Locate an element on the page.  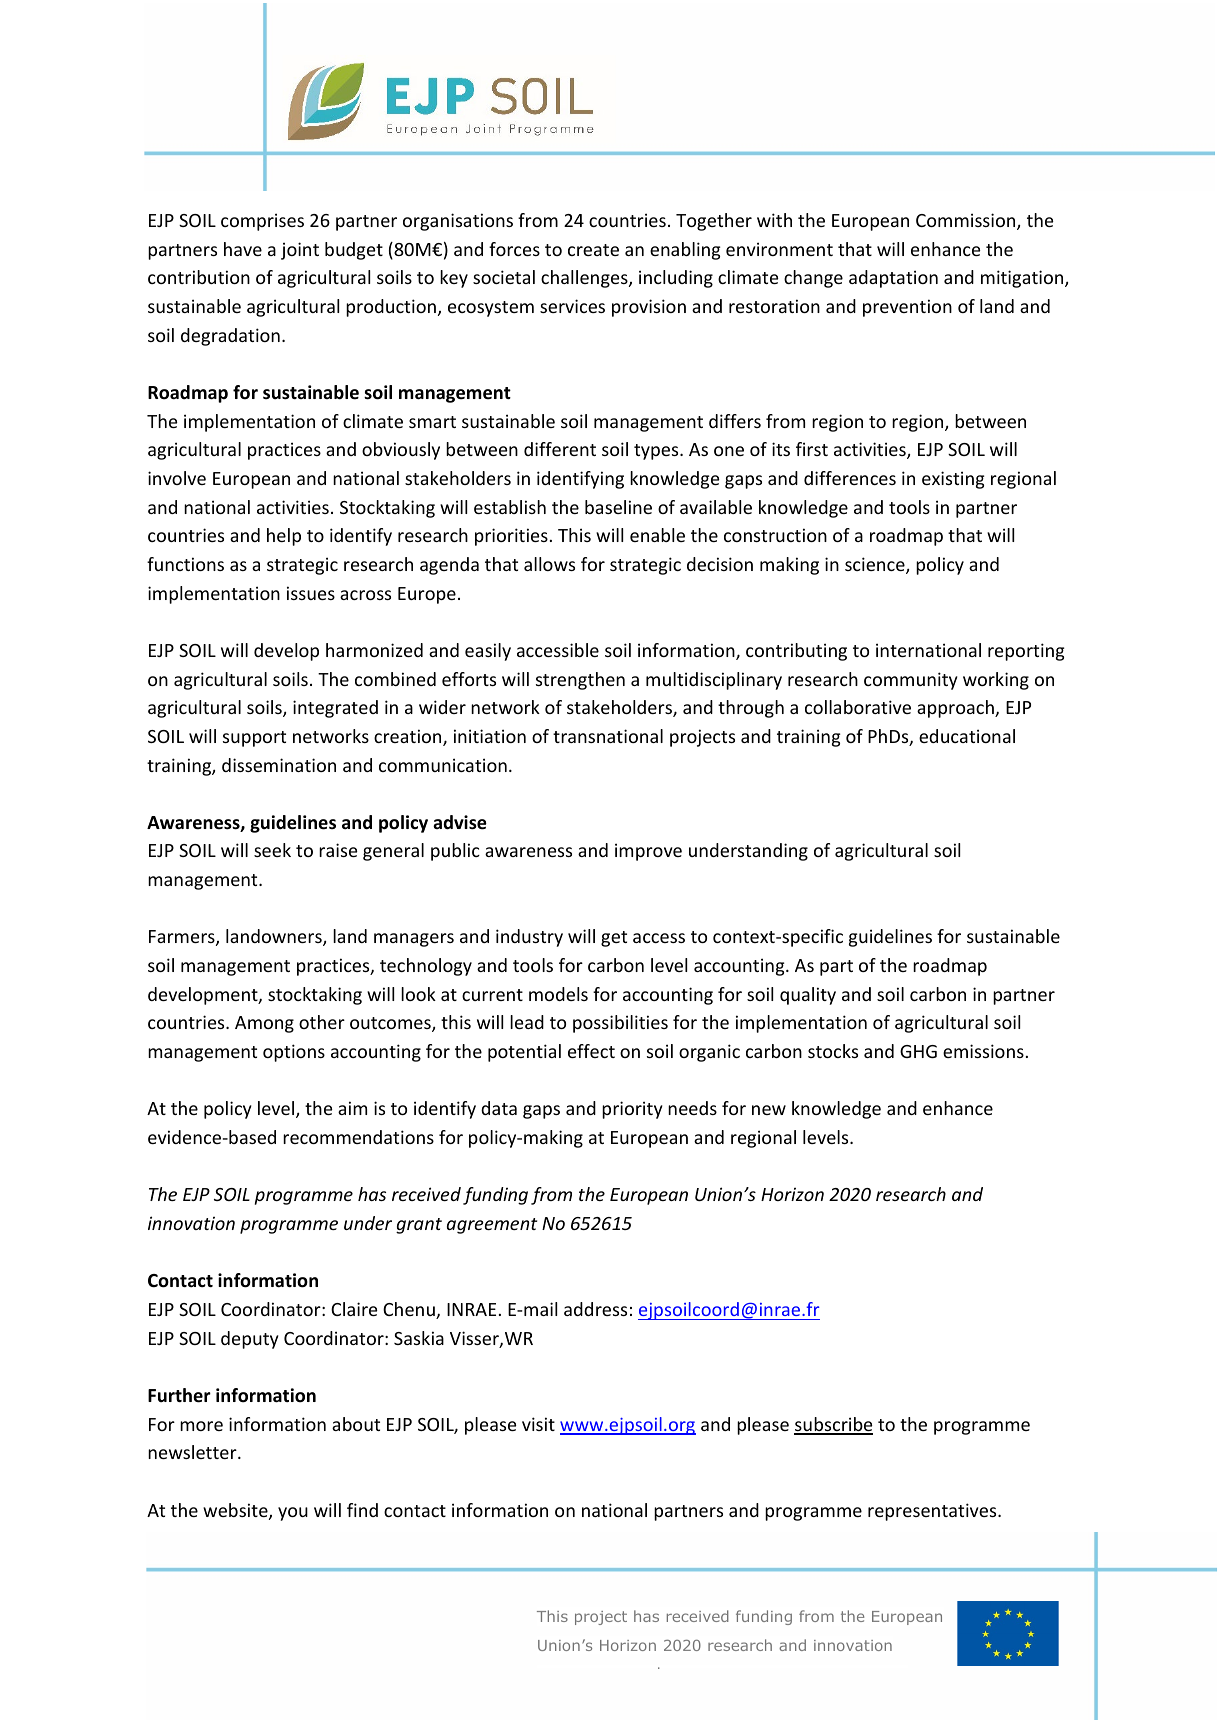
joint is located at coordinates (300, 251).
